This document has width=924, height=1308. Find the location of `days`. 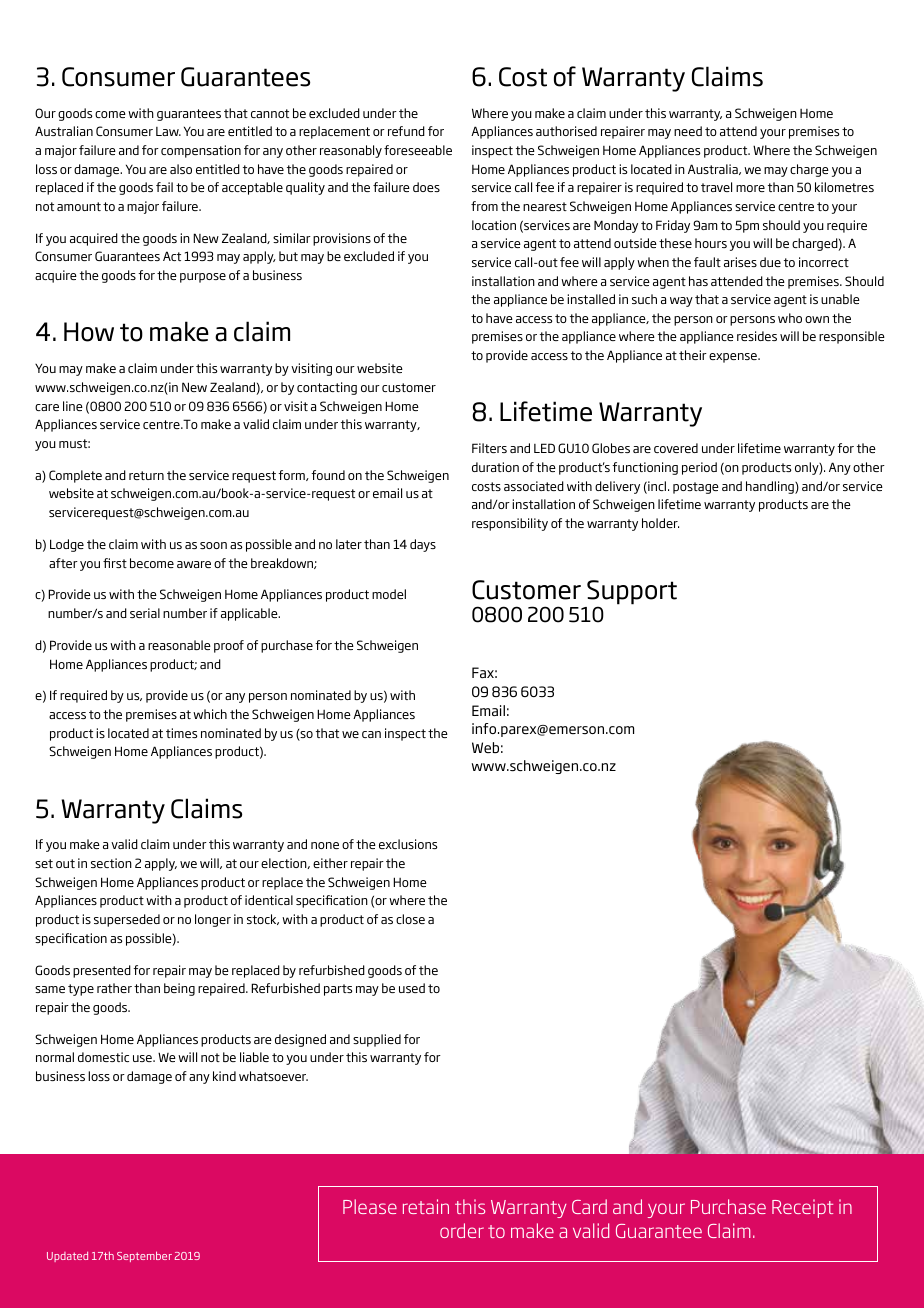

days is located at coordinates (423, 545).
